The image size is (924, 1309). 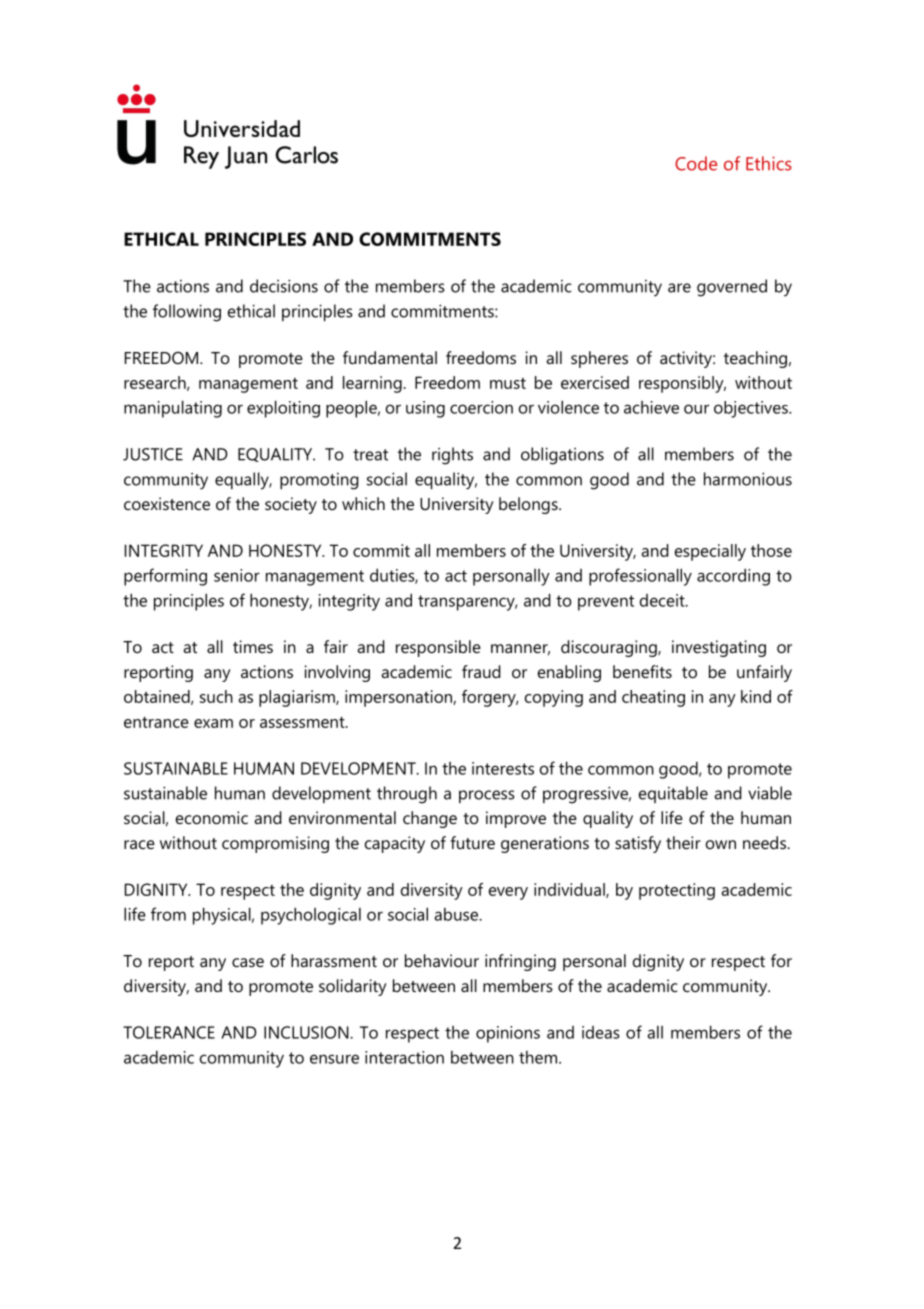 What do you see at coordinates (169, 1032) in the screenshot?
I see `TOLERANCE` at bounding box center [169, 1032].
